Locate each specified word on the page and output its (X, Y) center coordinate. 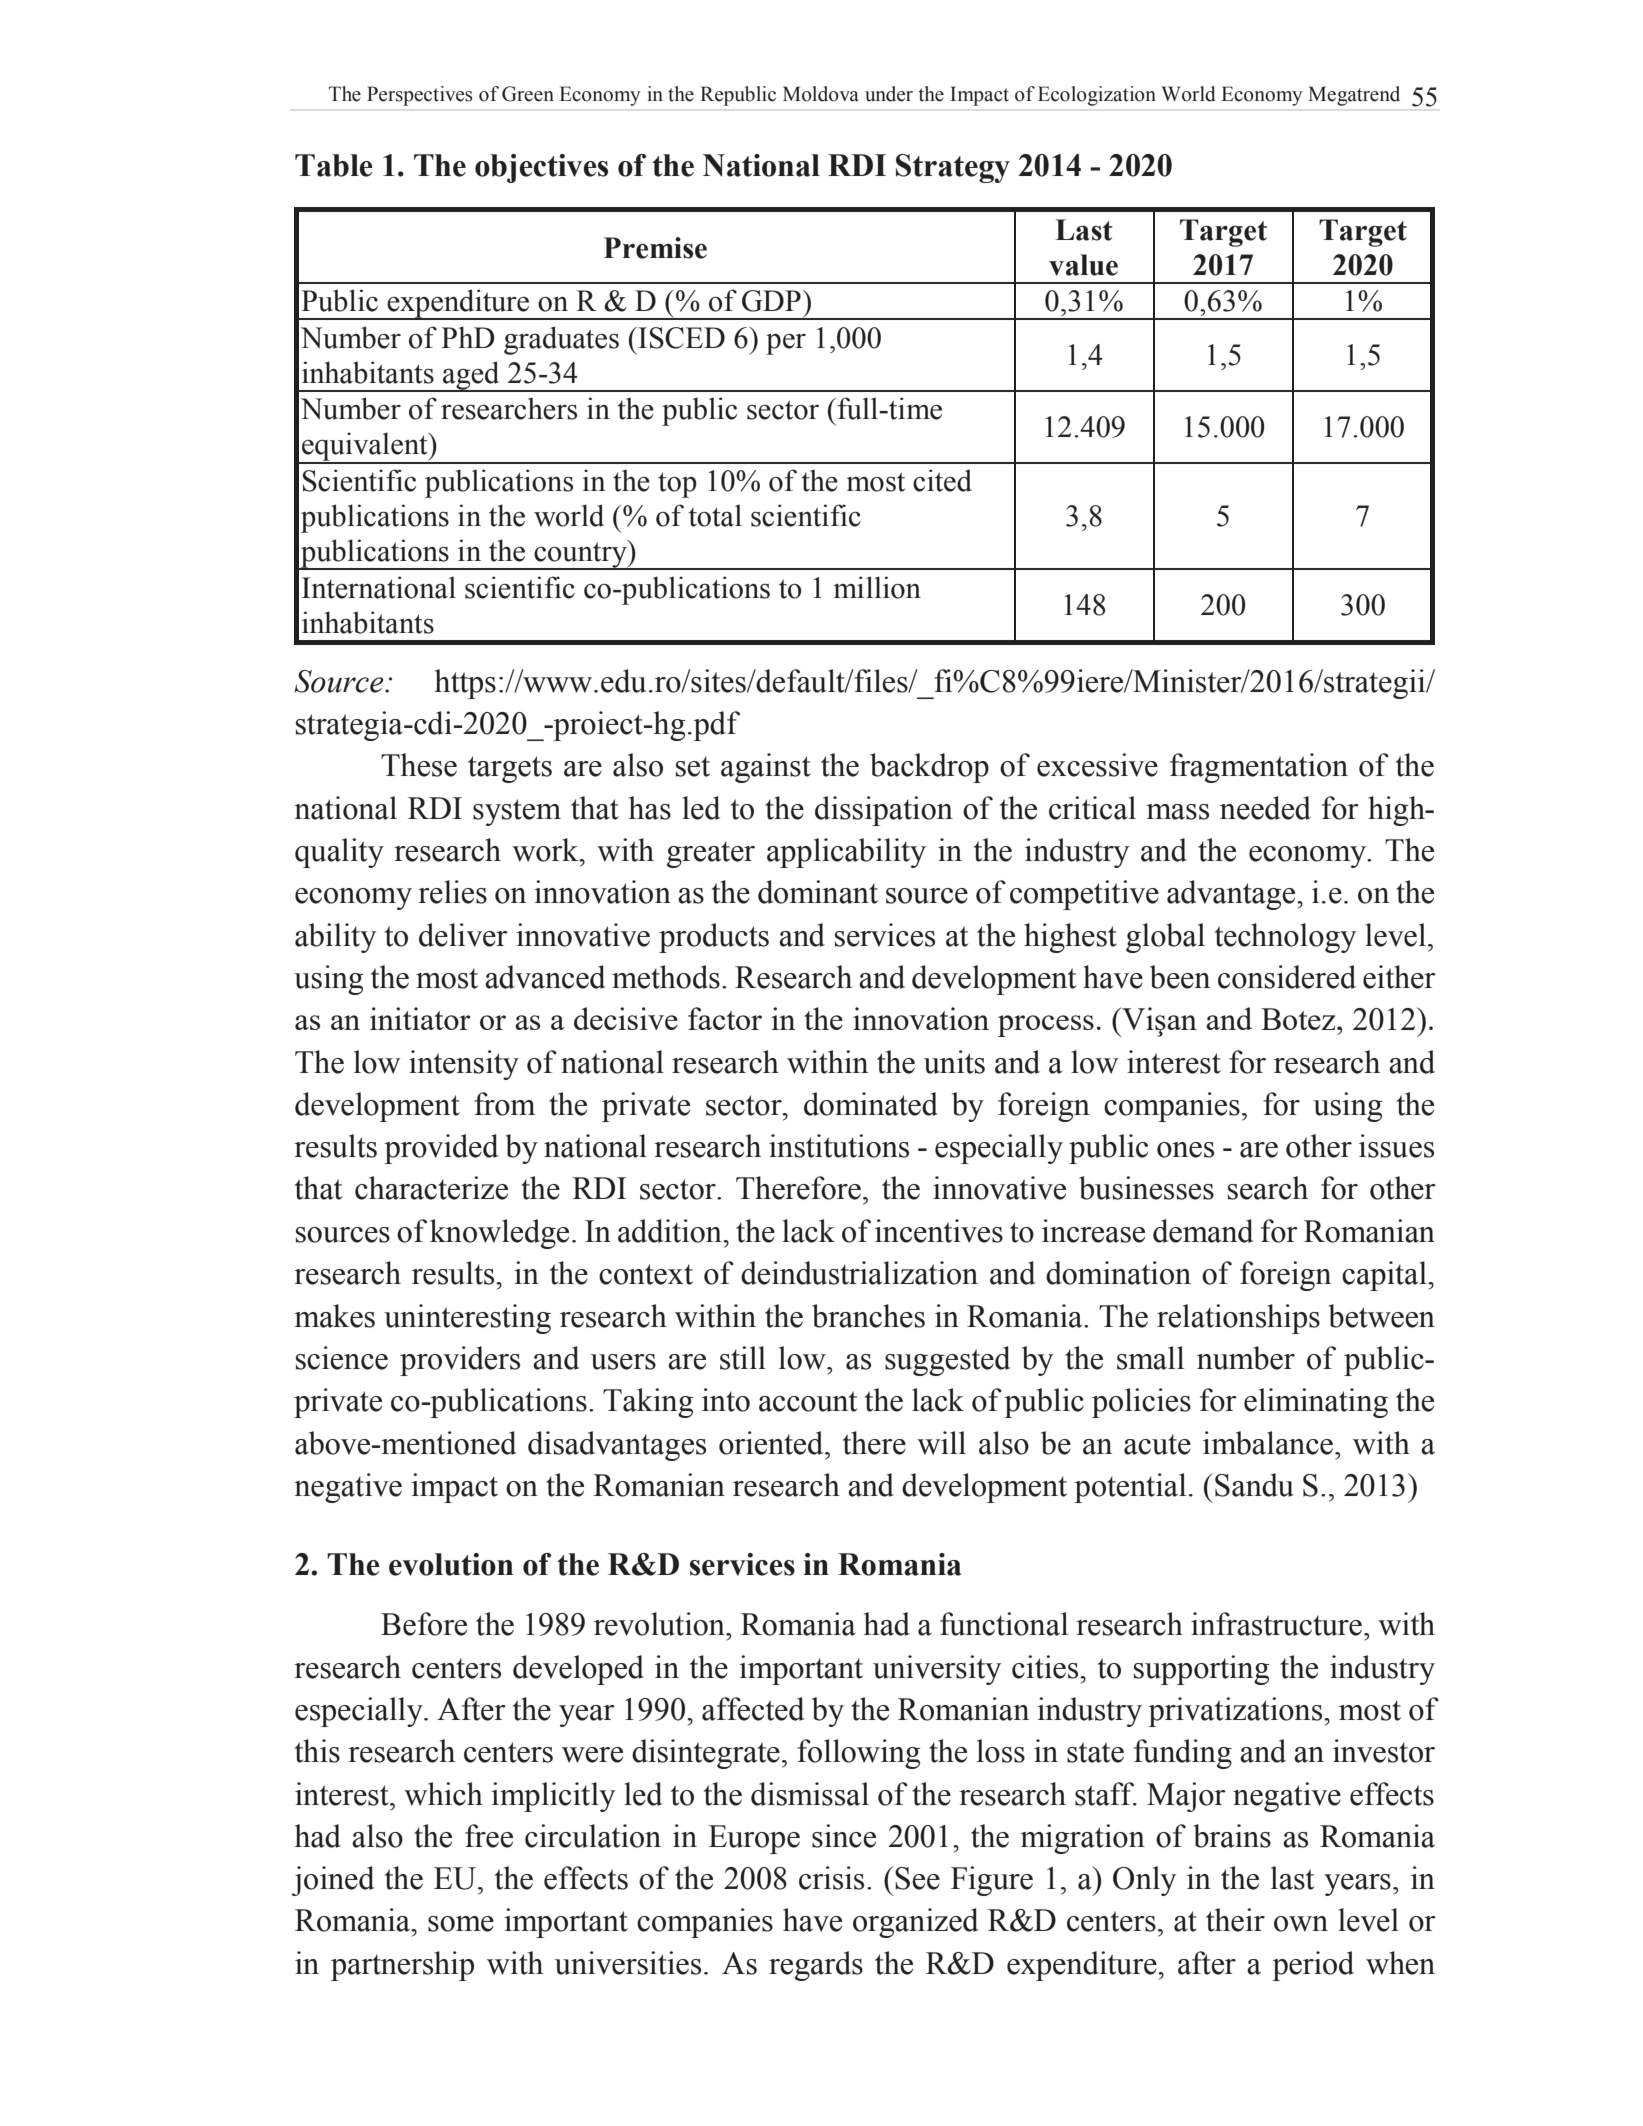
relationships (1238, 1319)
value (1083, 265)
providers (460, 1361)
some (461, 1924)
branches (868, 1316)
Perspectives (420, 96)
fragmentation (1259, 768)
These (419, 765)
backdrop (929, 768)
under (889, 94)
